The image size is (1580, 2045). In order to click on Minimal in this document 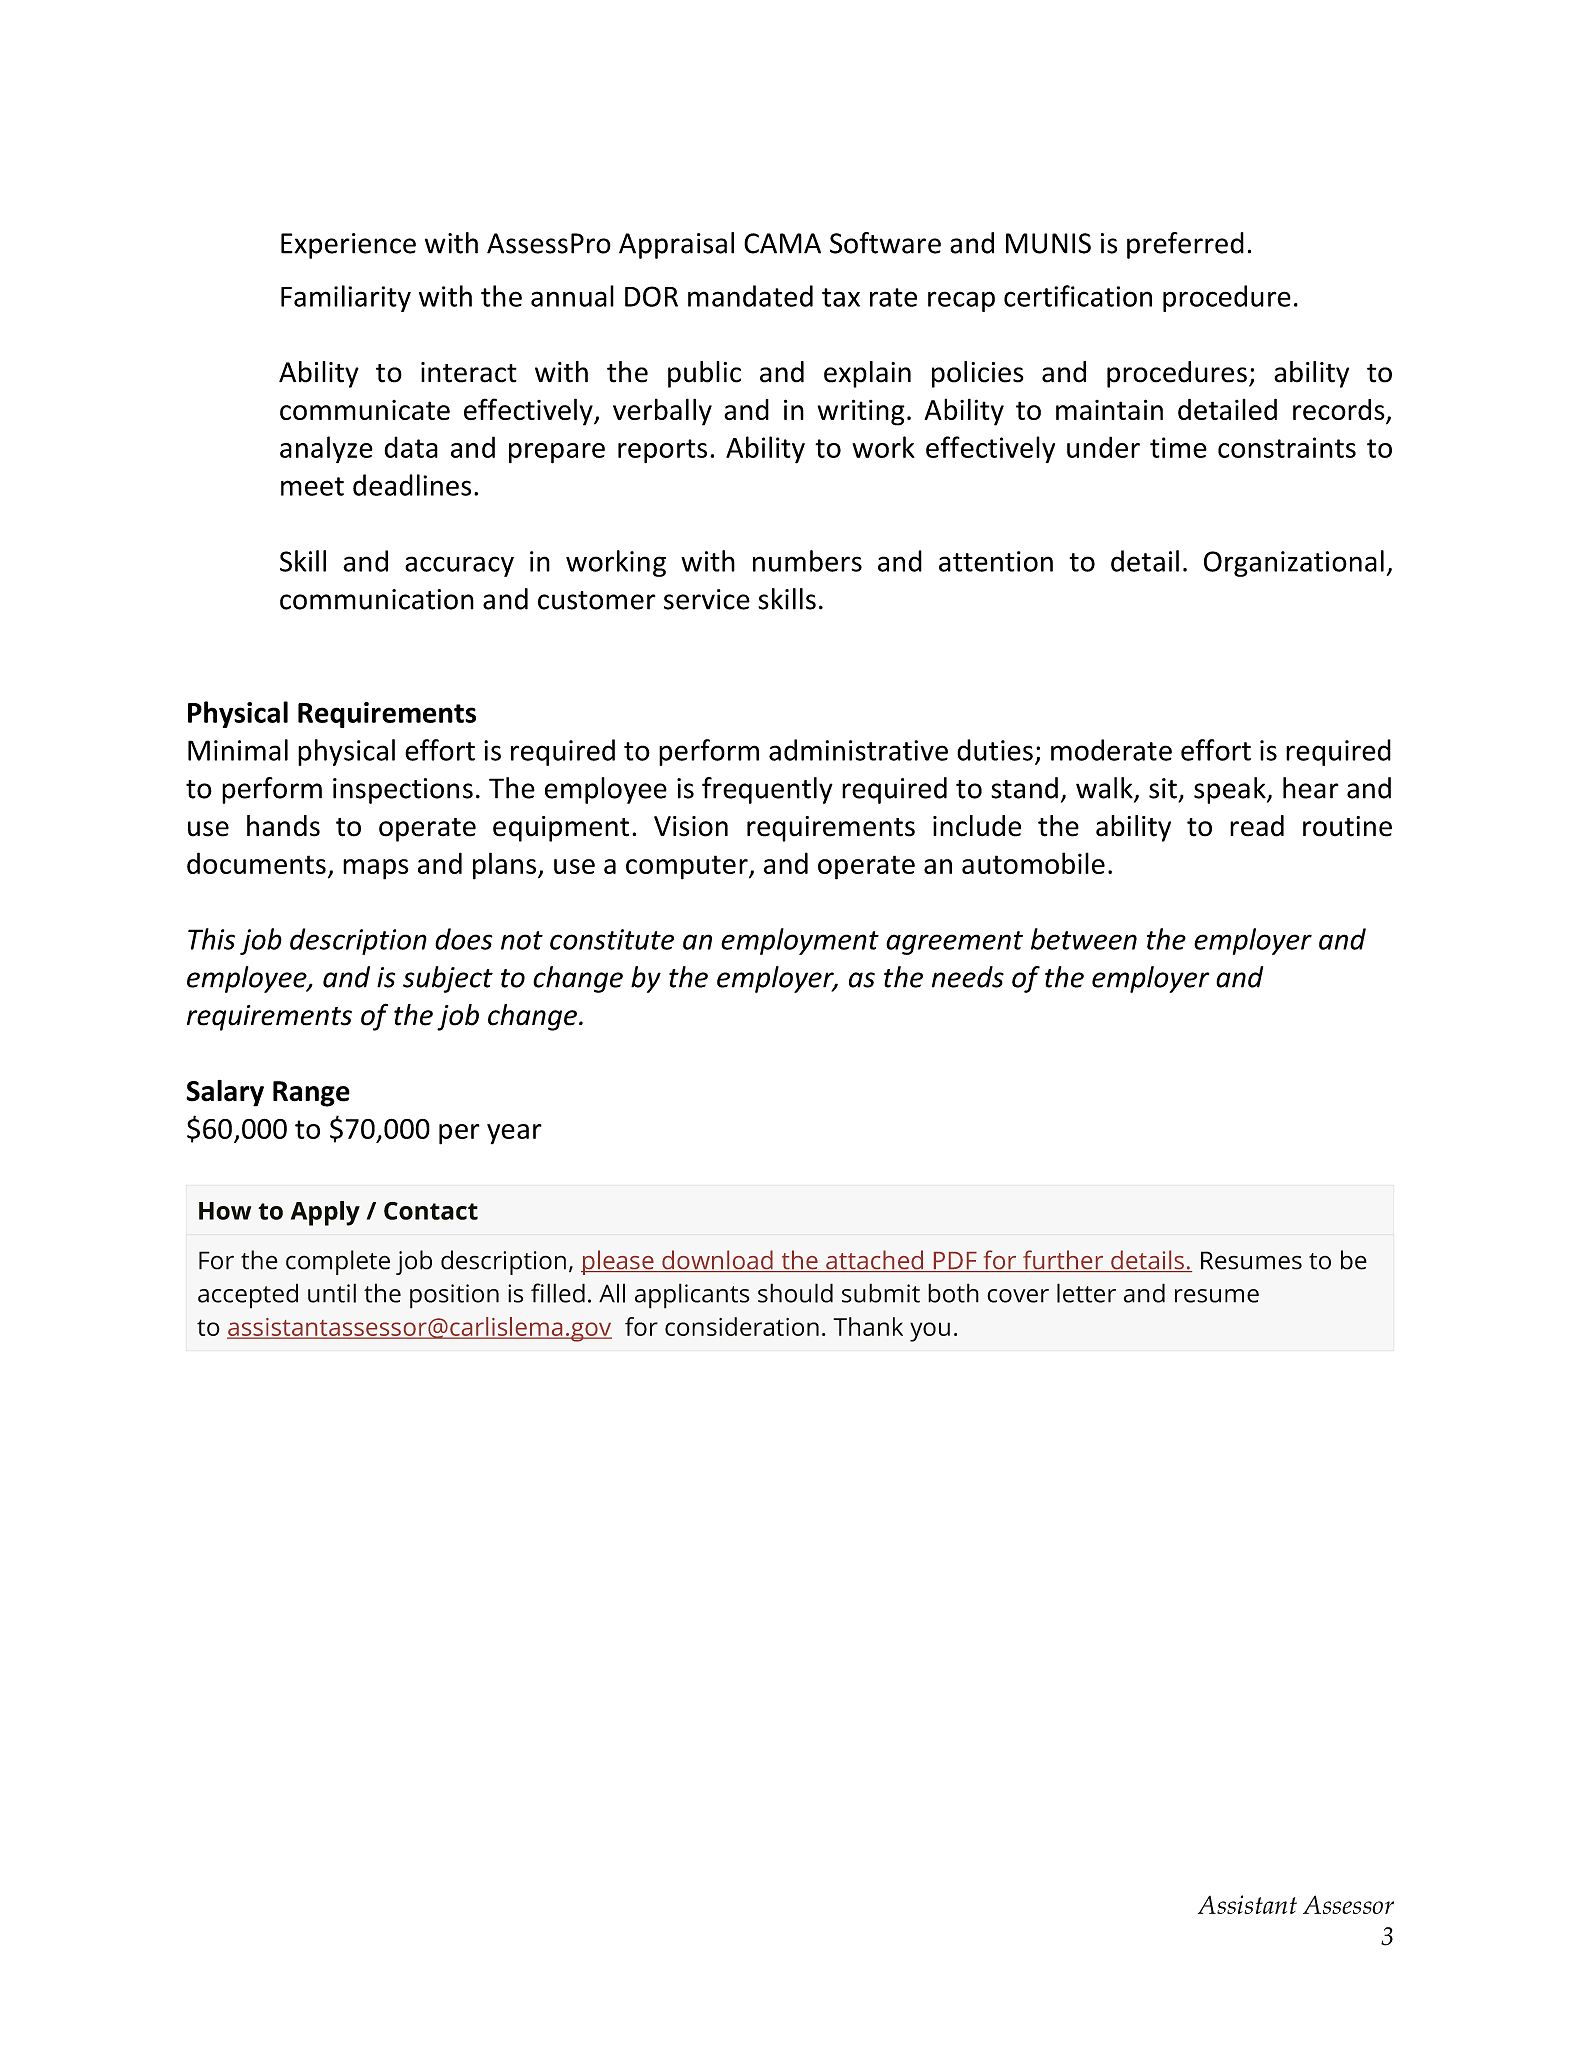, I will do `click(238, 750)`.
